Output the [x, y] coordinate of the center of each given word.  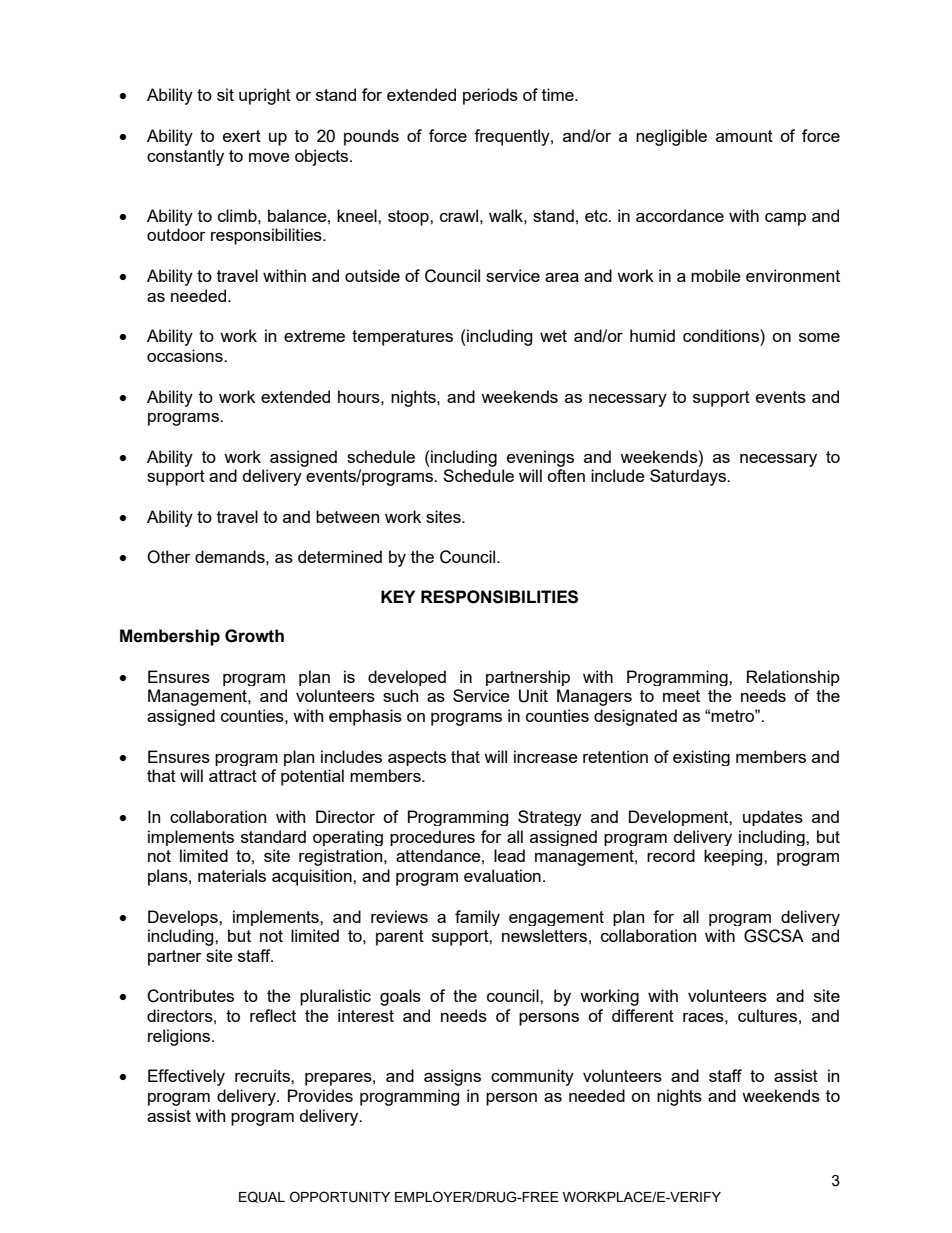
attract [233, 776]
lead [509, 855]
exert [242, 136]
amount [744, 136]
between [347, 516]
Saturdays [689, 477]
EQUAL [262, 1197]
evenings [540, 458]
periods [490, 96]
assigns [452, 1077]
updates [773, 818]
